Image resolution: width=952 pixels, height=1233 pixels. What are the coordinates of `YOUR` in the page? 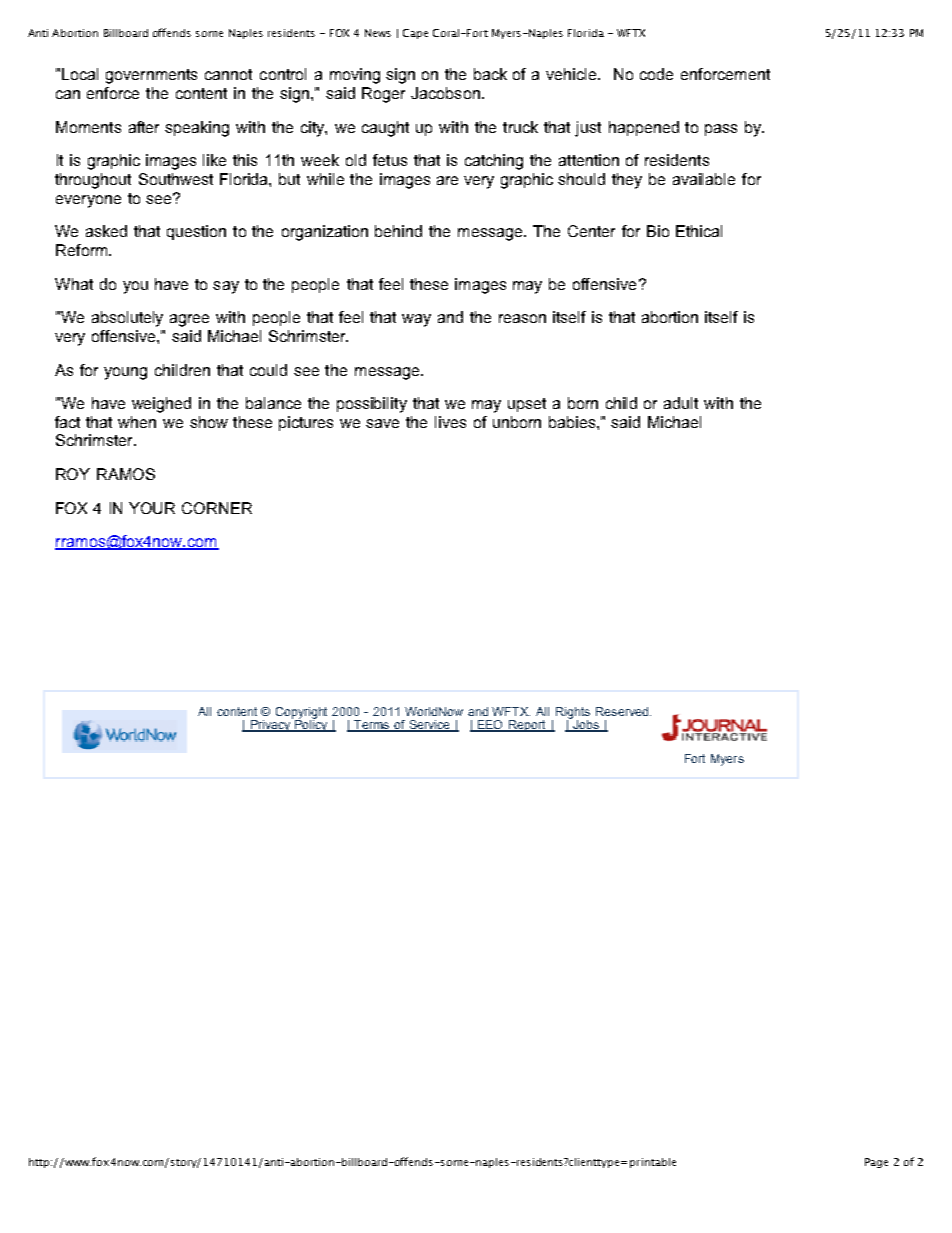 It's located at (152, 508).
